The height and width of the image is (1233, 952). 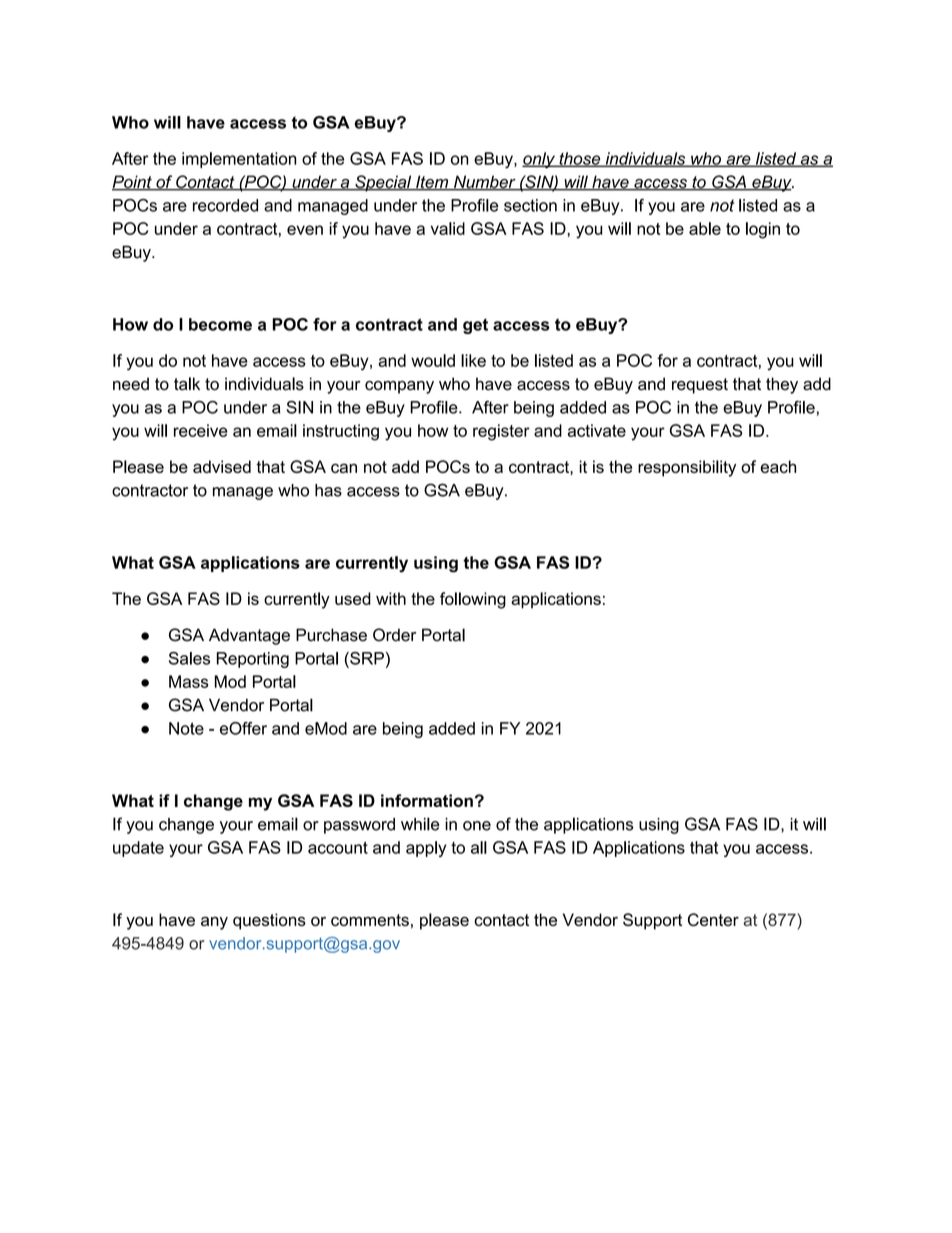 I want to click on SRP, so click(x=366, y=658).
